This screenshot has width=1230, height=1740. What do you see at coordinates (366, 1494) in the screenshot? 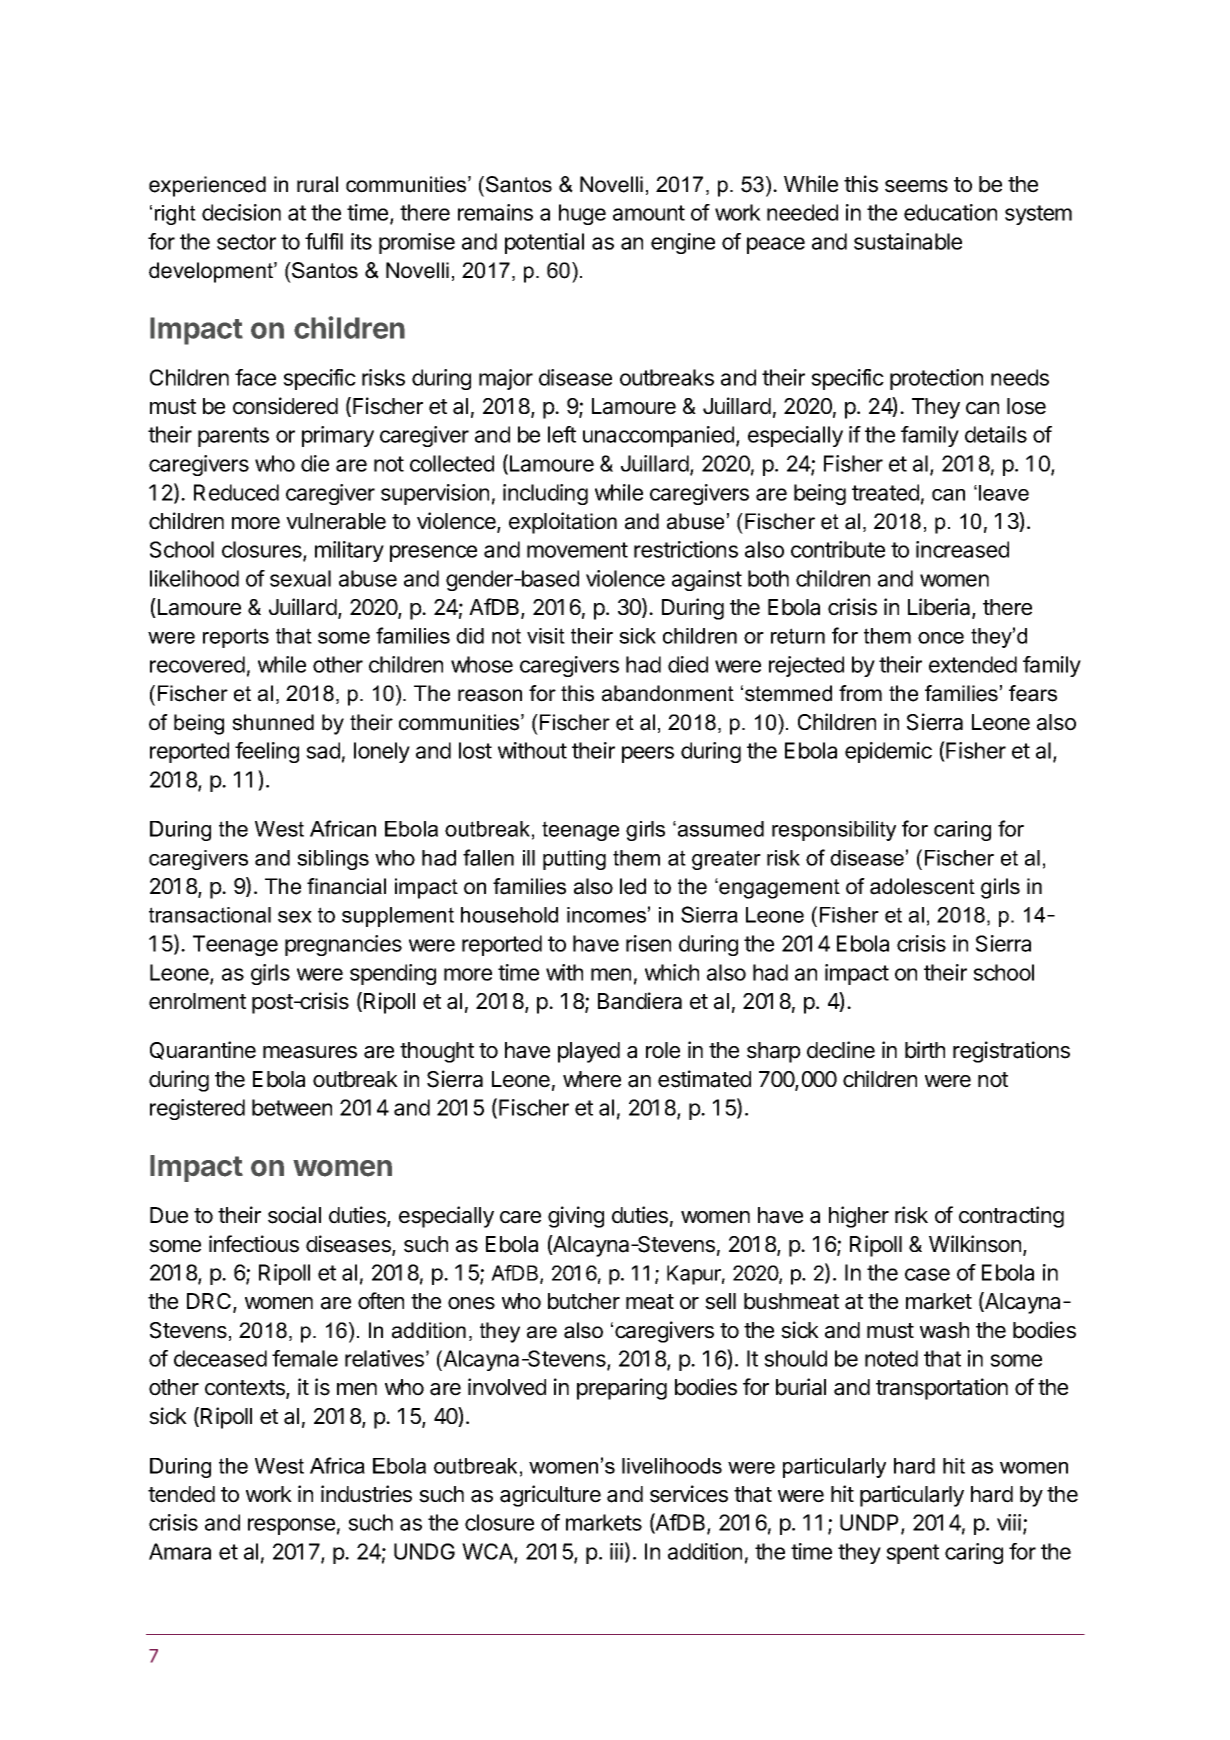
I see `industries` at bounding box center [366, 1494].
